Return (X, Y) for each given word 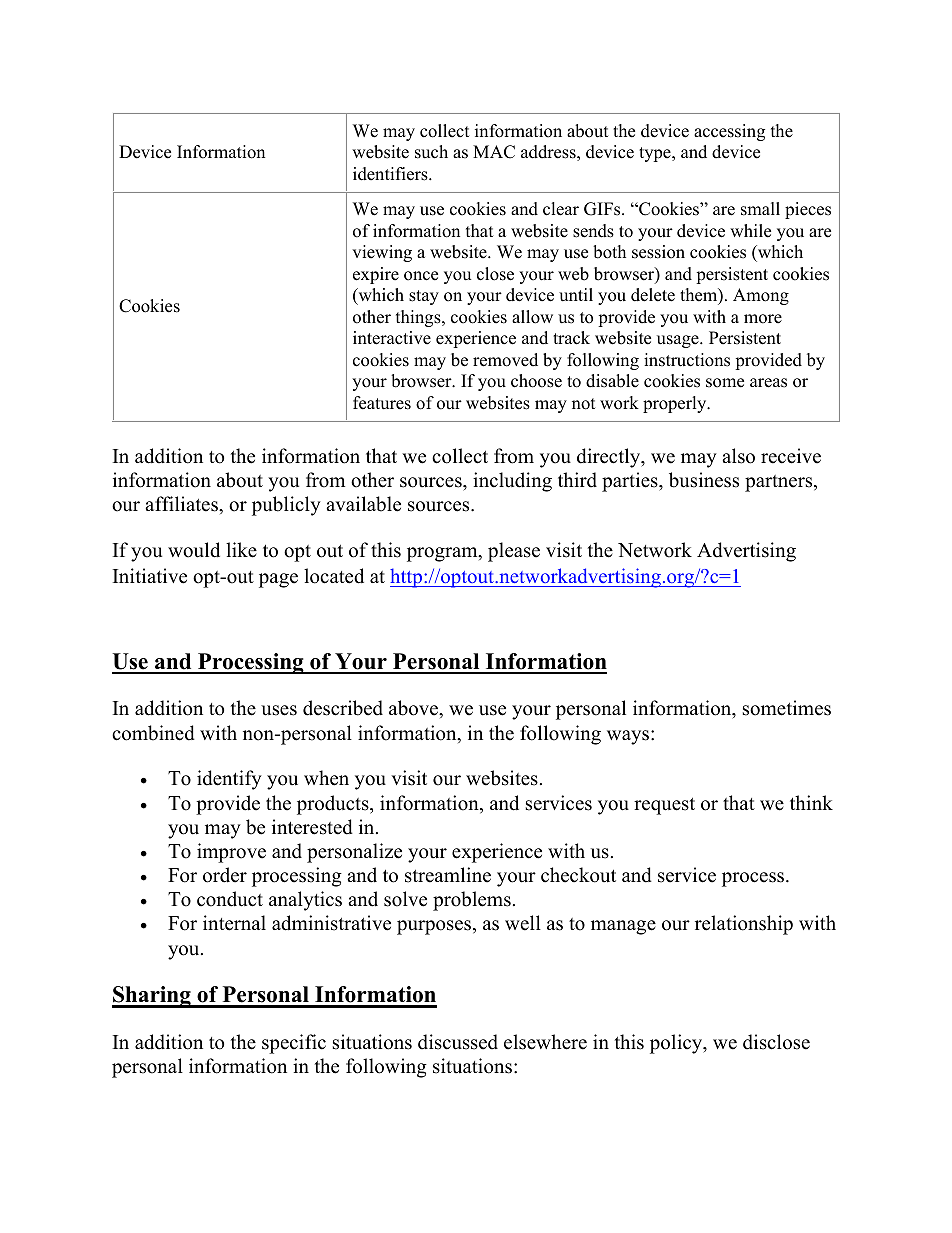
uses (279, 710)
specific (294, 1044)
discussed (458, 1042)
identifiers (391, 174)
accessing (729, 132)
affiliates (182, 504)
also (738, 456)
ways (628, 737)
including (512, 482)
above (414, 708)
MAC (494, 152)
